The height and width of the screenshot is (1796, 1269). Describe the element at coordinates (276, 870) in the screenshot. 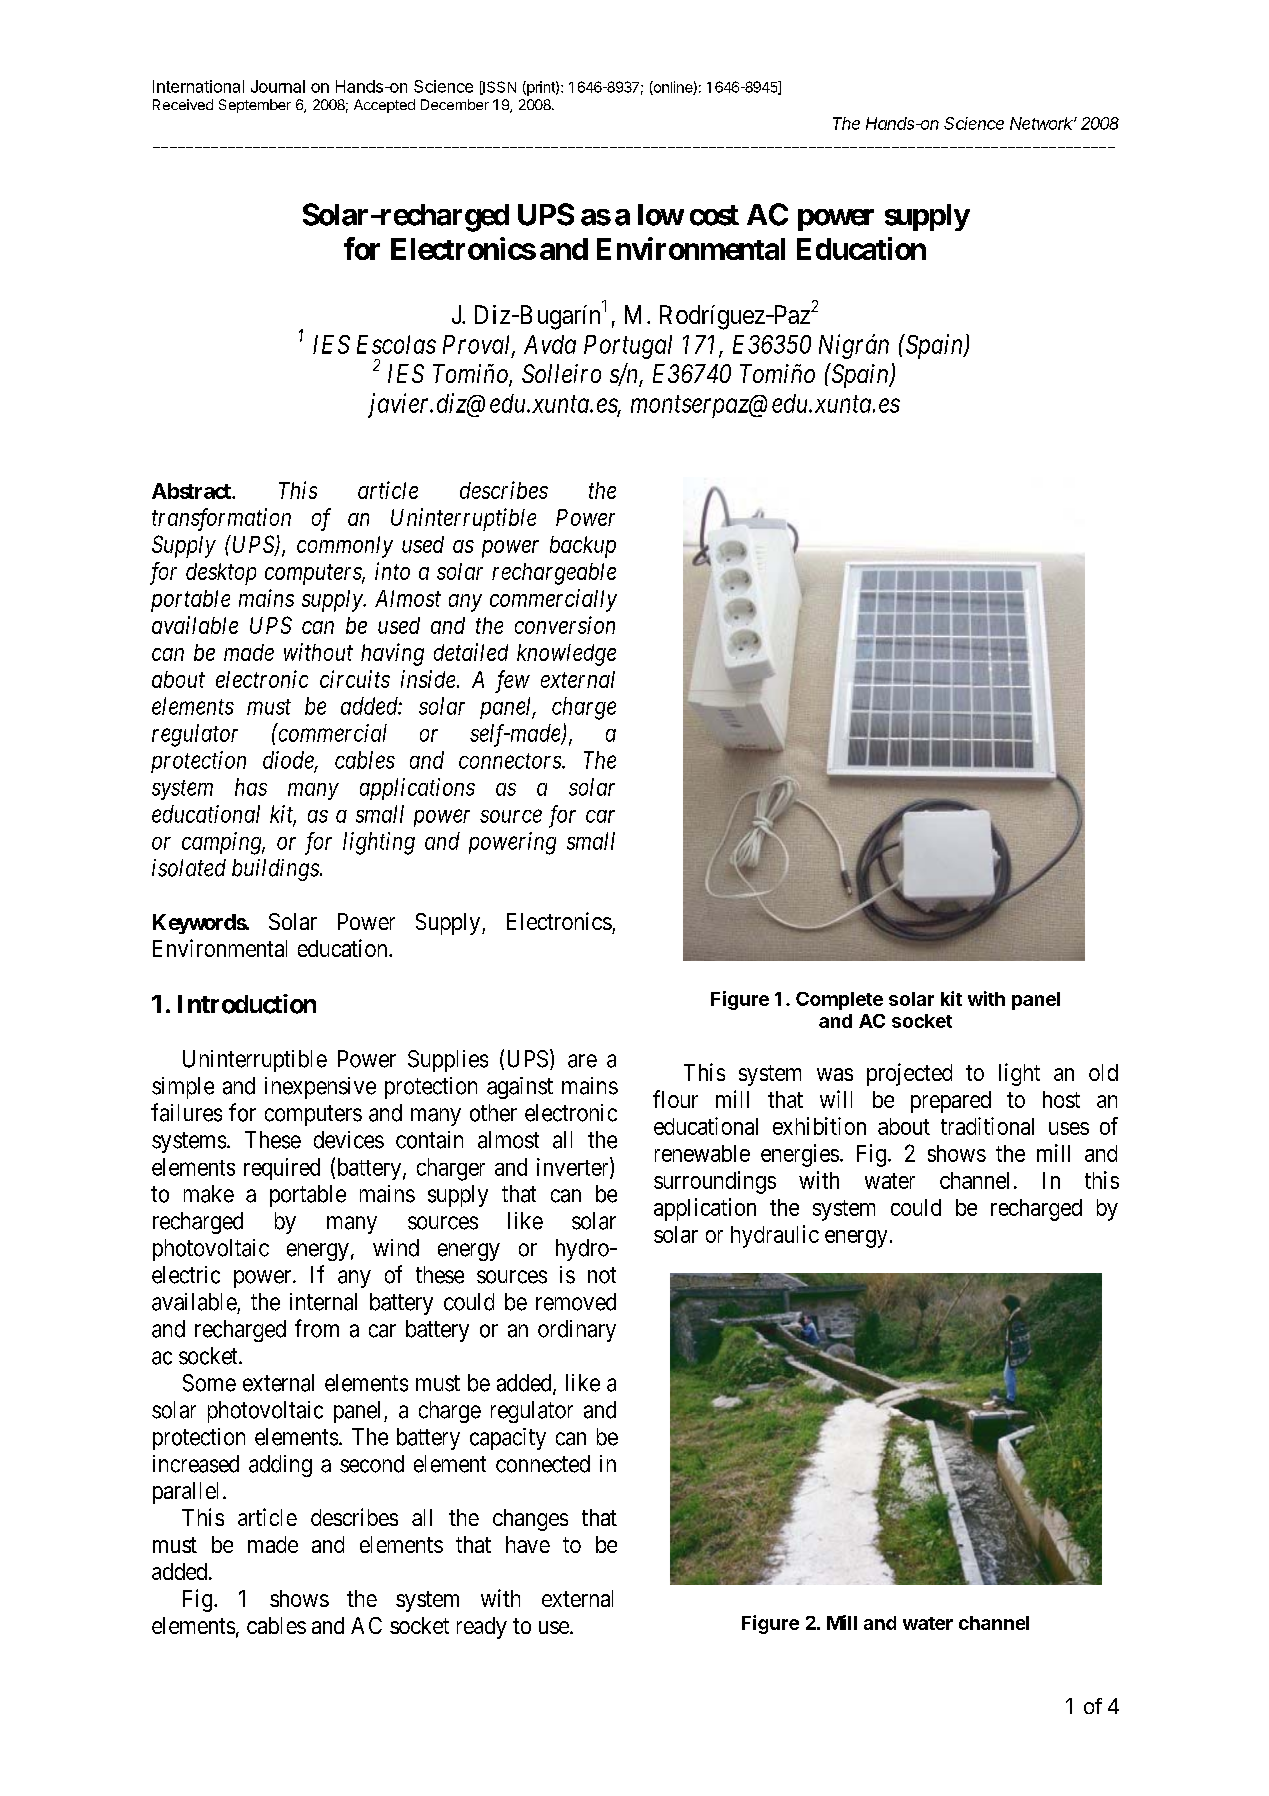

I see `buildings` at that location.
